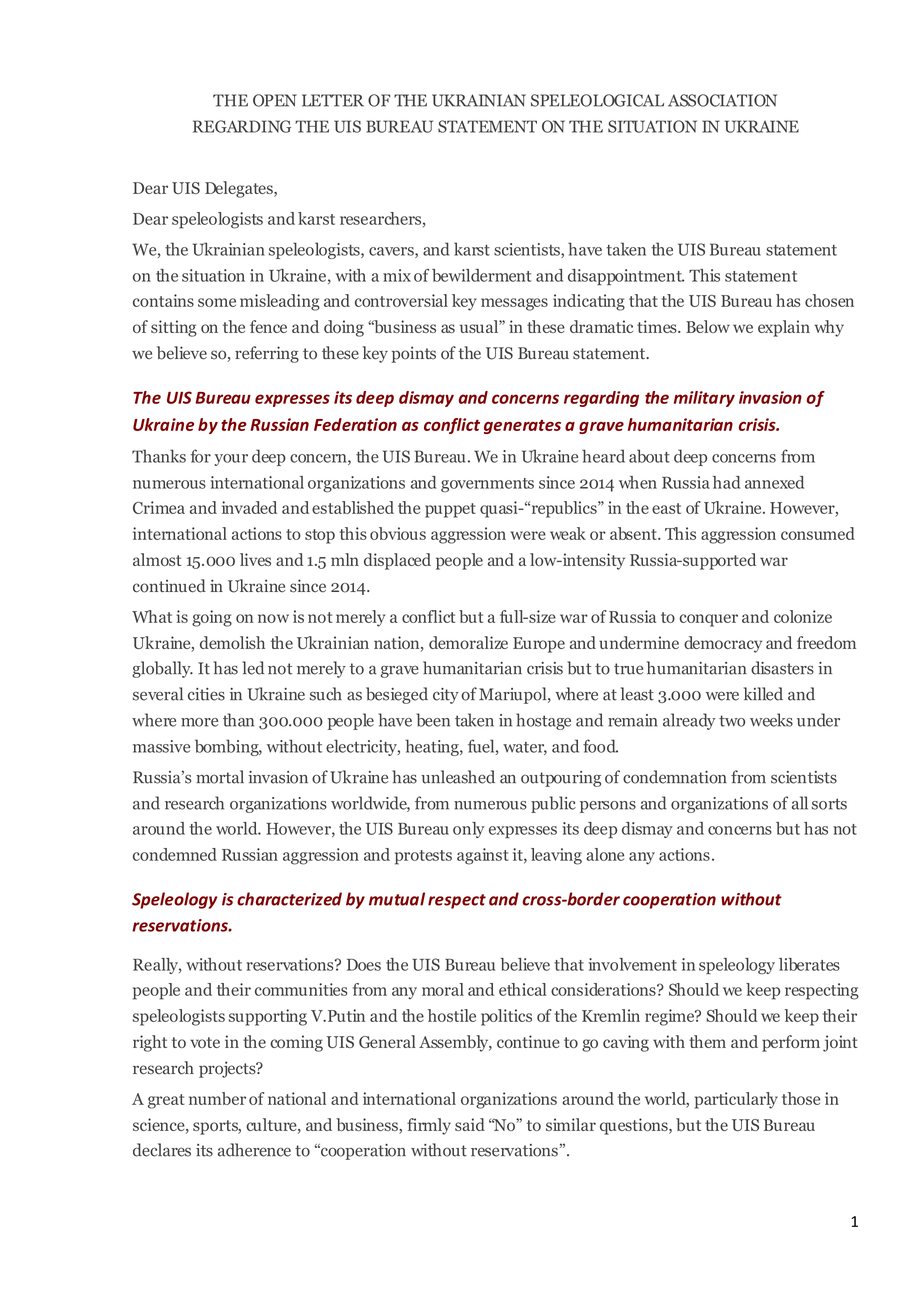 The height and width of the document is (1308, 924). What do you see at coordinates (217, 1098) in the document?
I see `number` at bounding box center [217, 1098].
